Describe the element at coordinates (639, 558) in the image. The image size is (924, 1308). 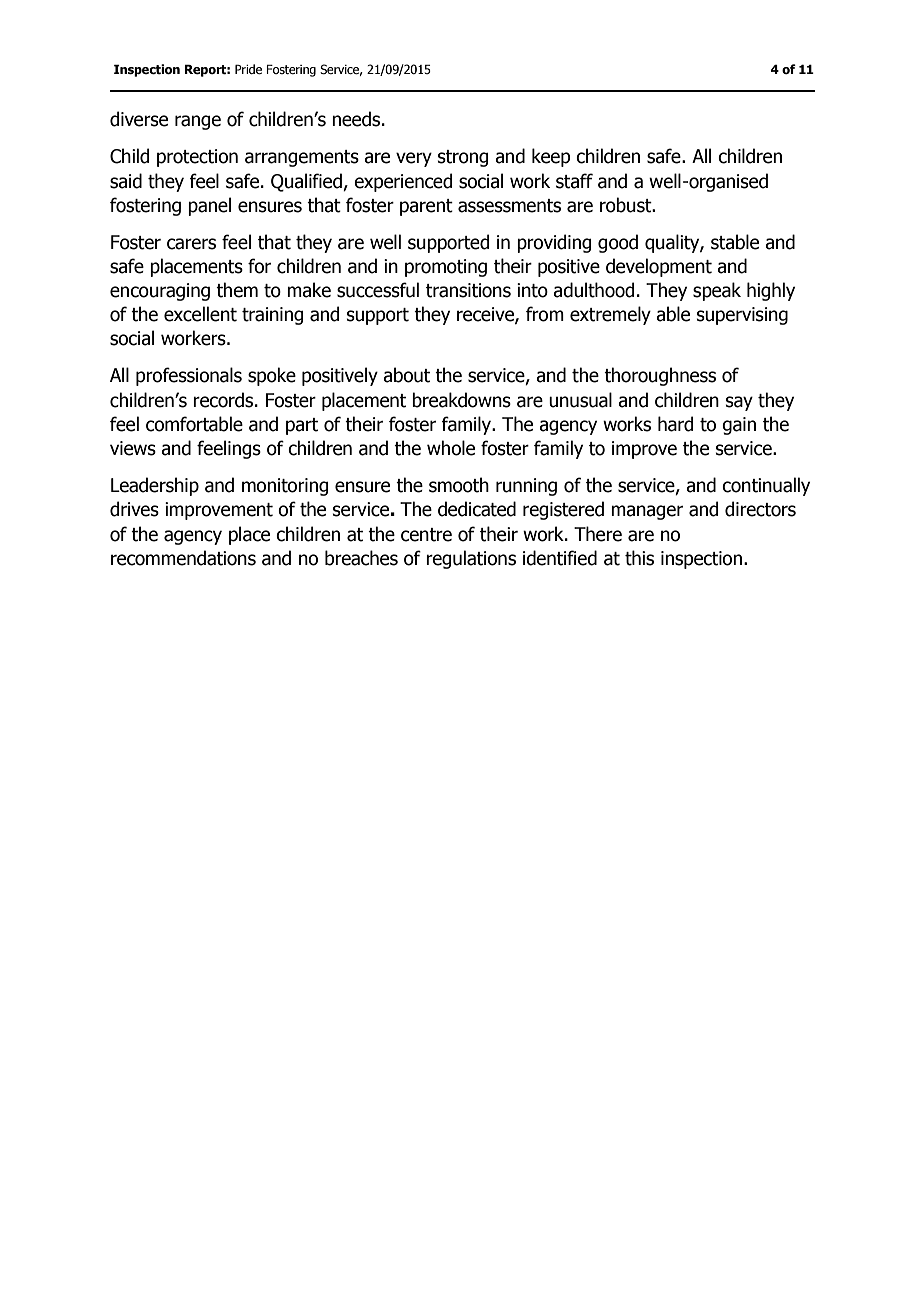
I see `this` at that location.
